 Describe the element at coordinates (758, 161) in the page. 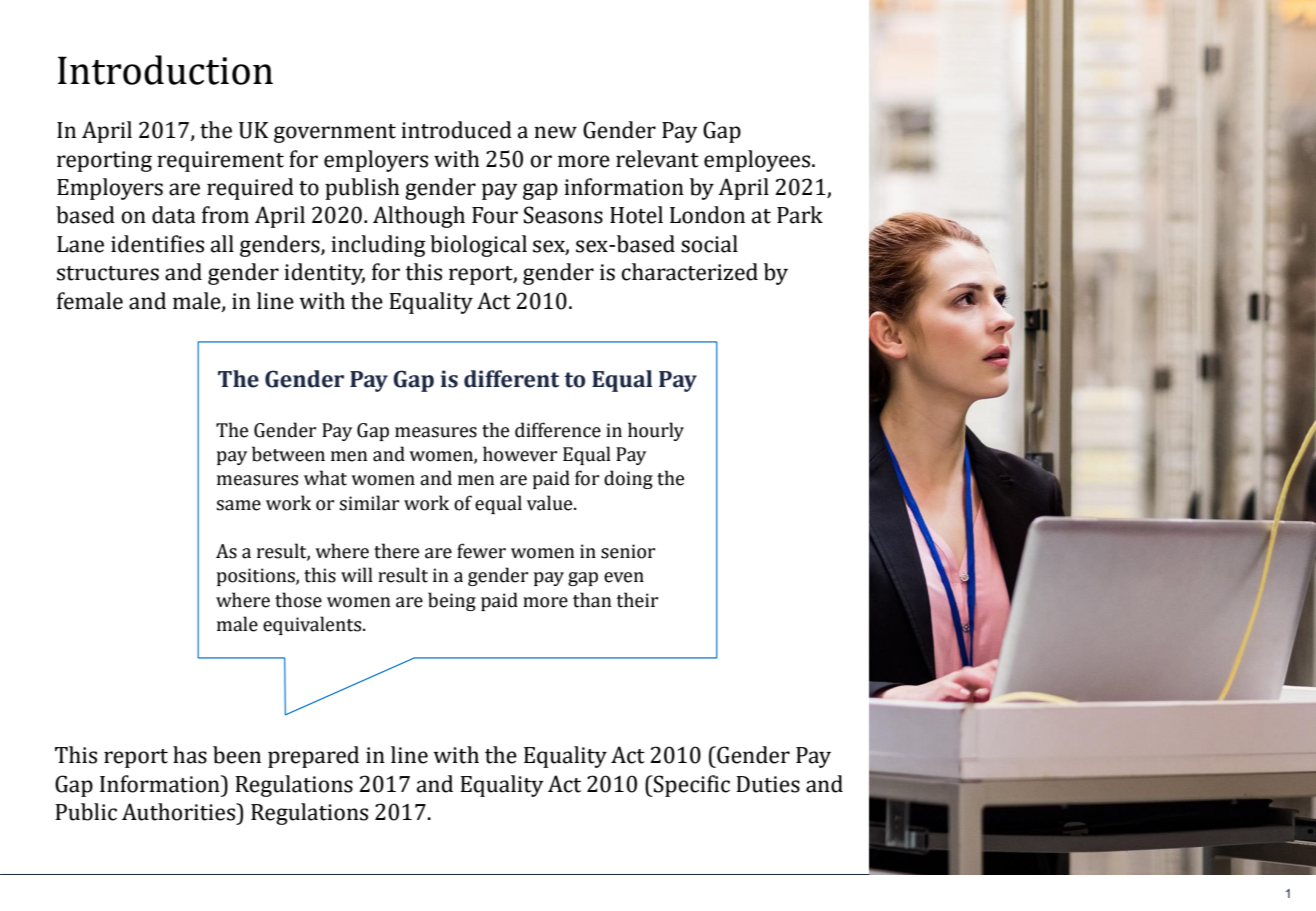

I see `employees` at that location.
